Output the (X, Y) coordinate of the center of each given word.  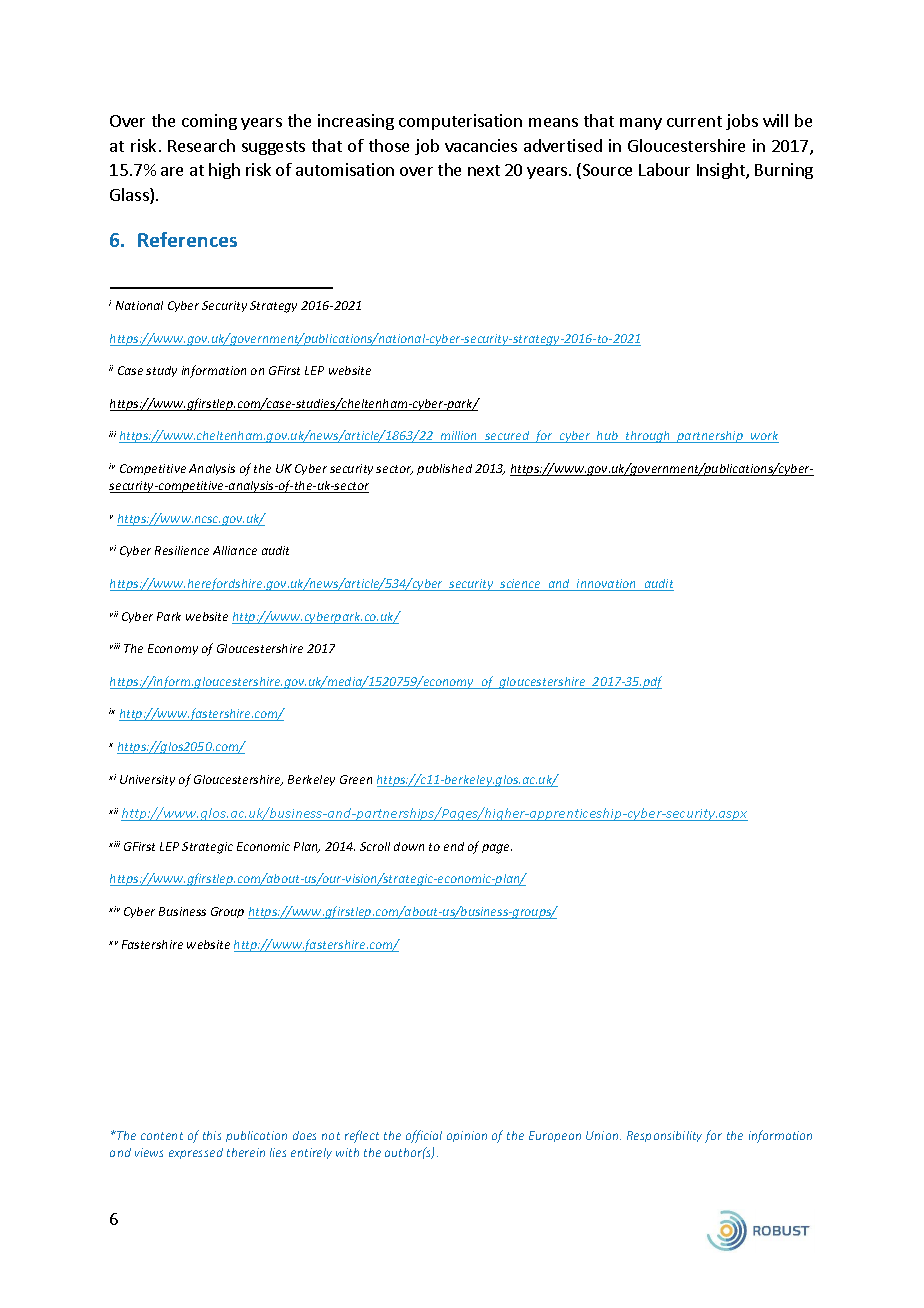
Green (356, 779)
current (694, 121)
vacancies (481, 145)
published (444, 469)
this (212, 1135)
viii (115, 646)
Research (201, 145)
